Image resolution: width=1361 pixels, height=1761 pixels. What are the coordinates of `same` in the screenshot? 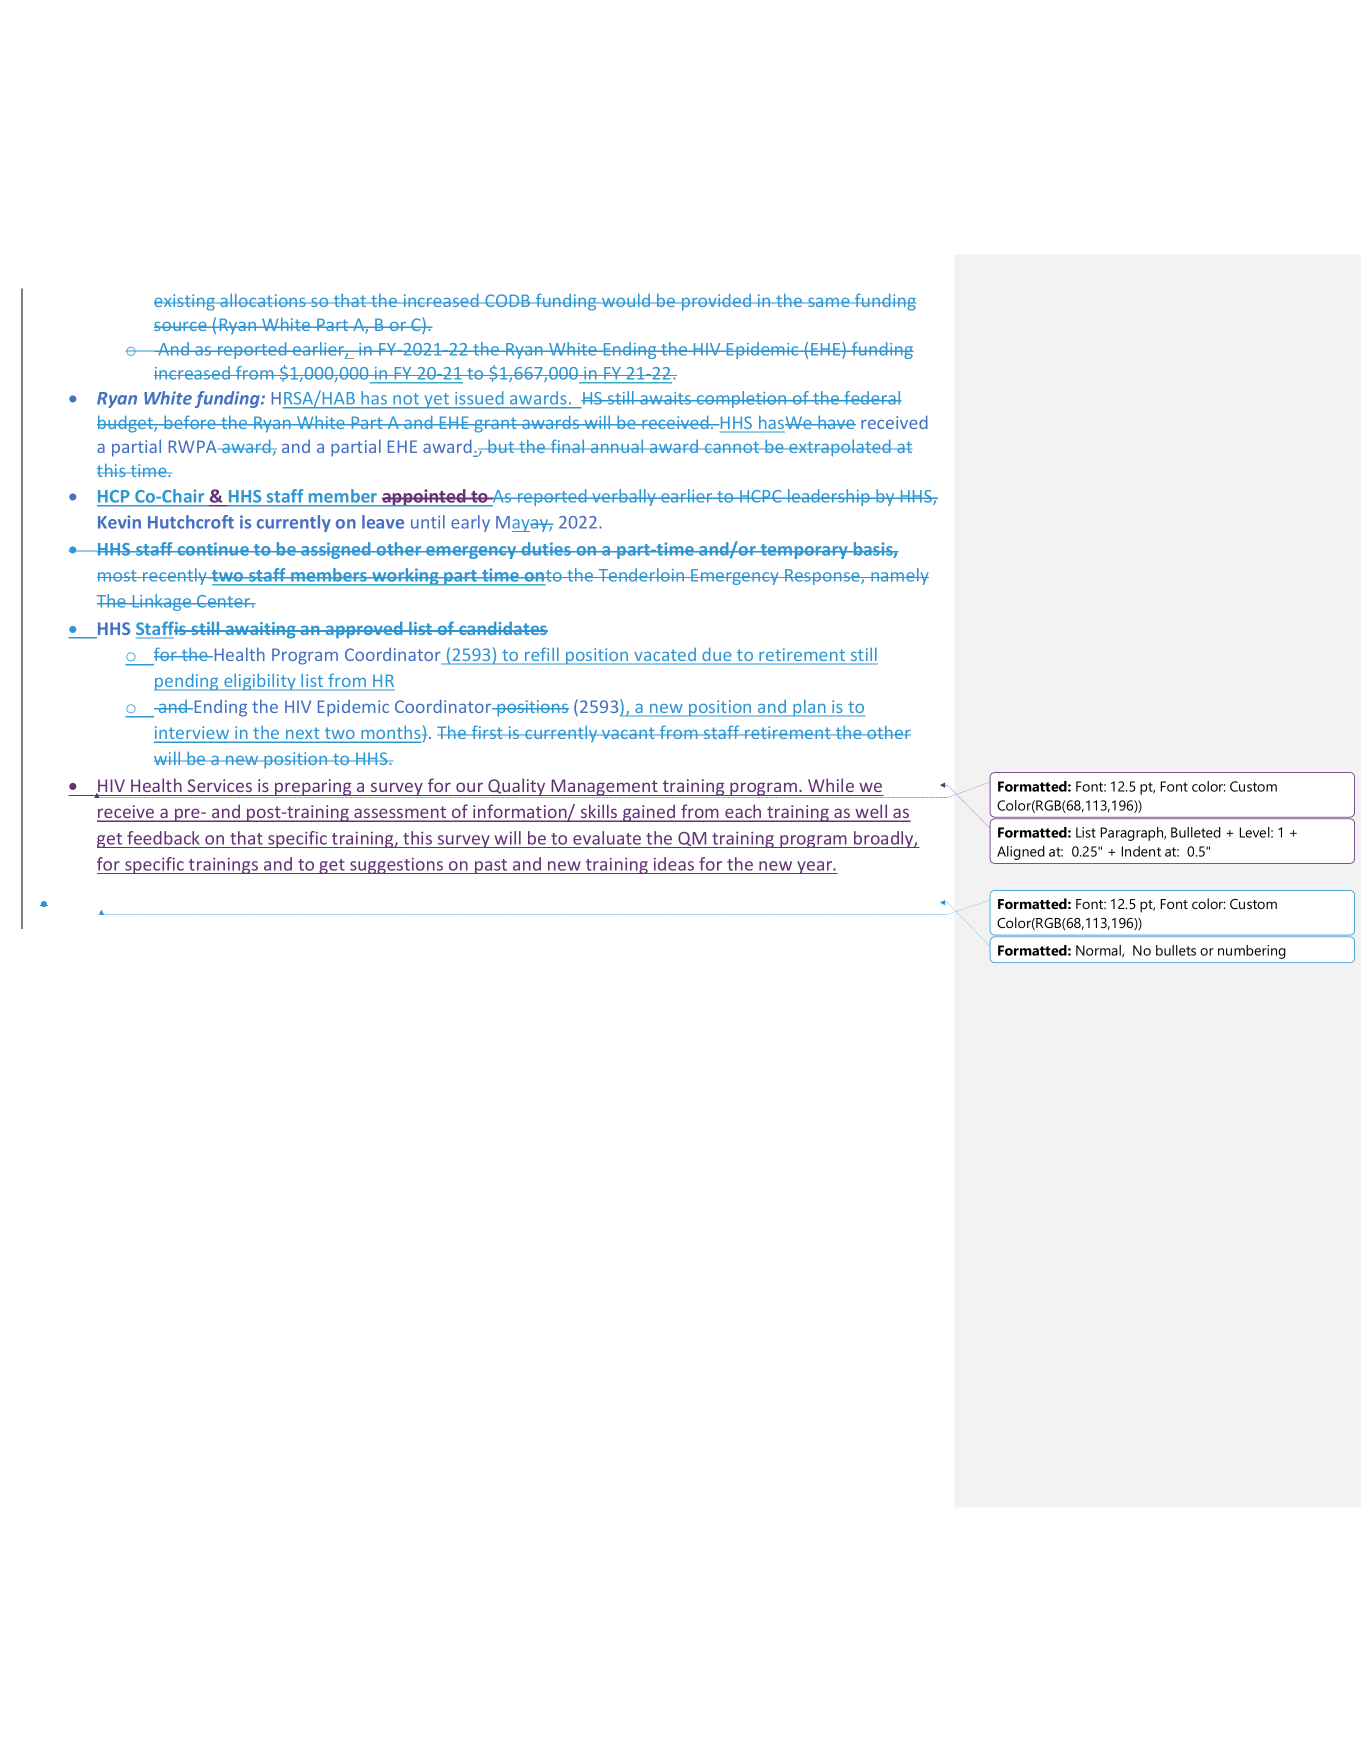 It's located at (829, 302).
